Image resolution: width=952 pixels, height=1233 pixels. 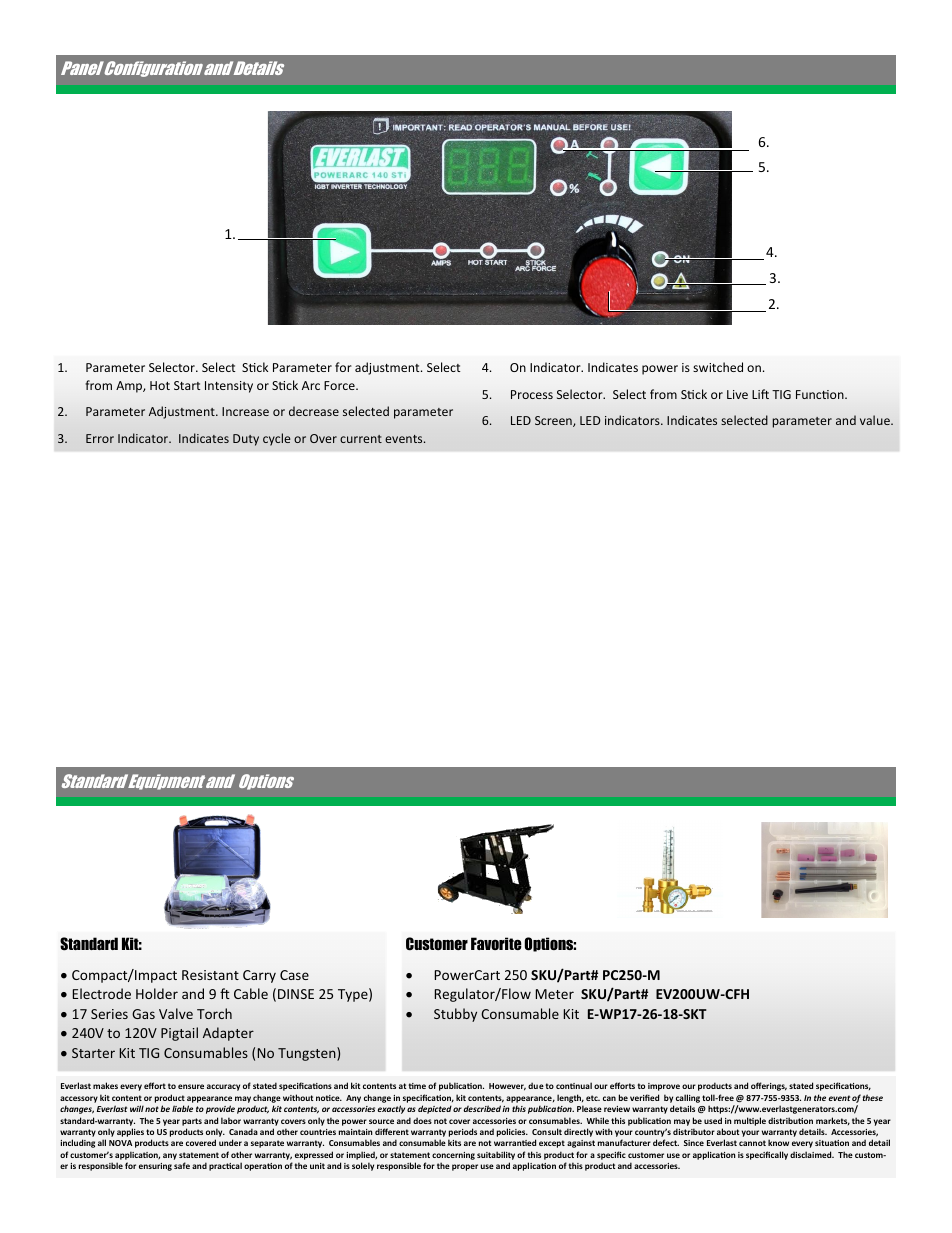 What do you see at coordinates (160, 385) in the screenshot?
I see `Hot` at bounding box center [160, 385].
